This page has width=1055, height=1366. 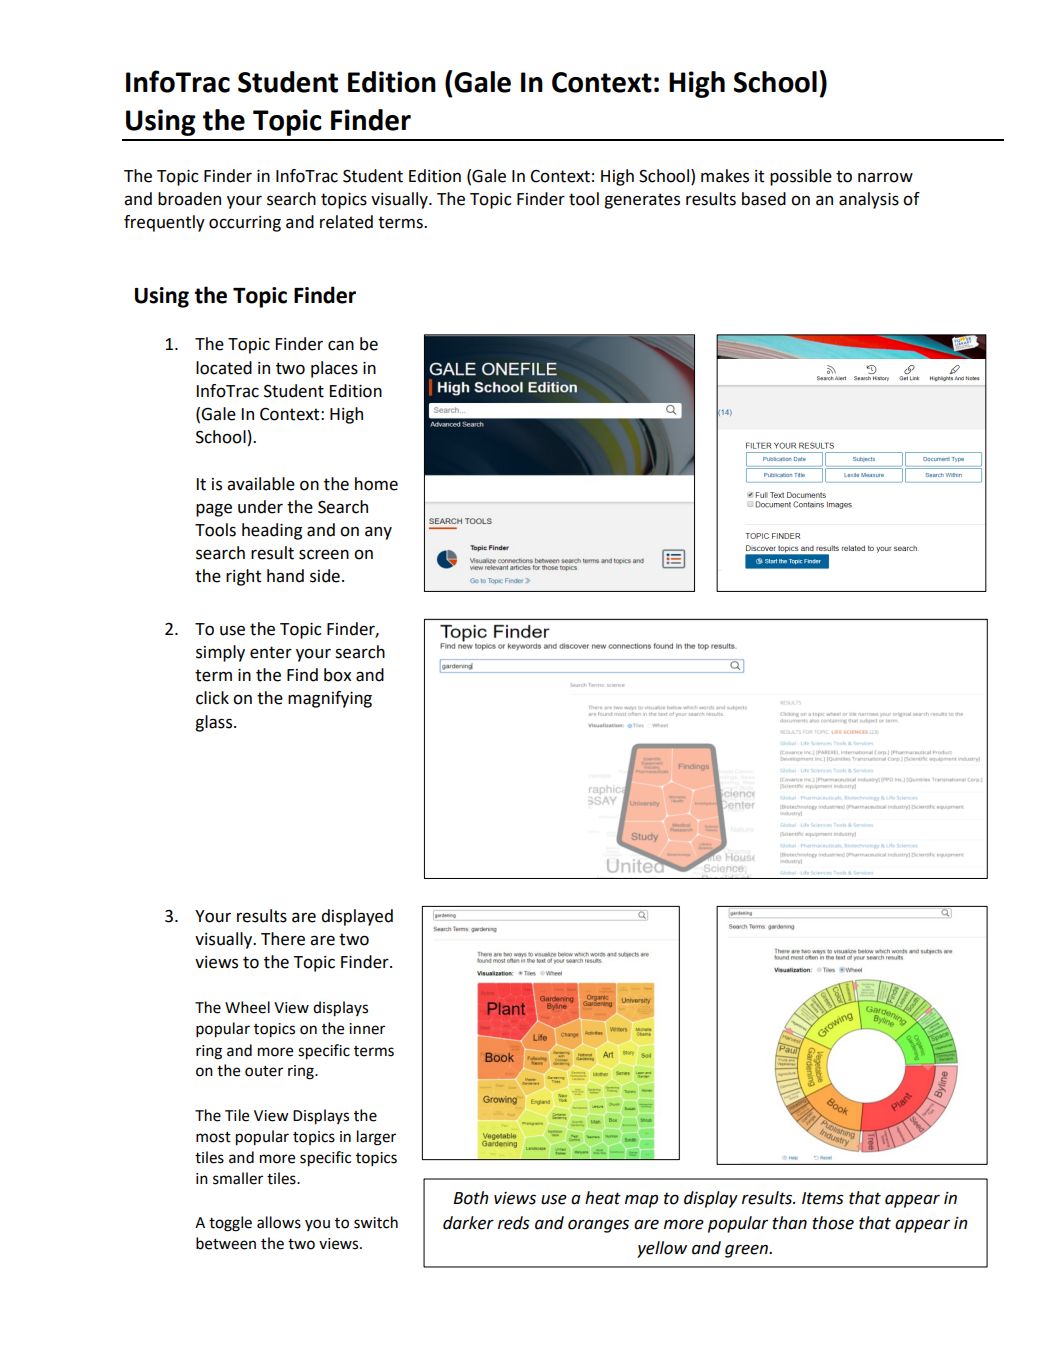 I want to click on available, so click(x=261, y=484).
